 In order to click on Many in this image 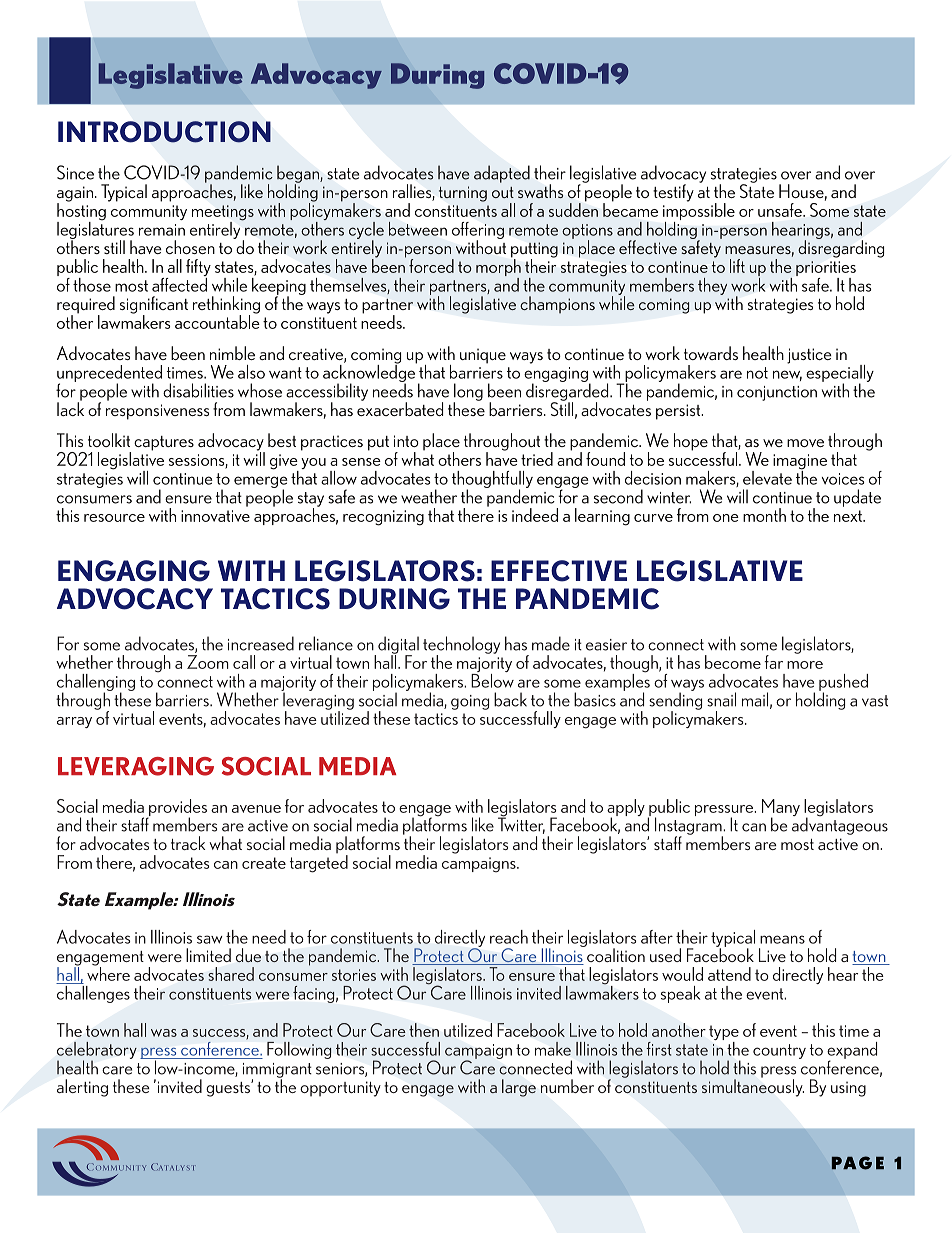, I will do `click(781, 809)`.
